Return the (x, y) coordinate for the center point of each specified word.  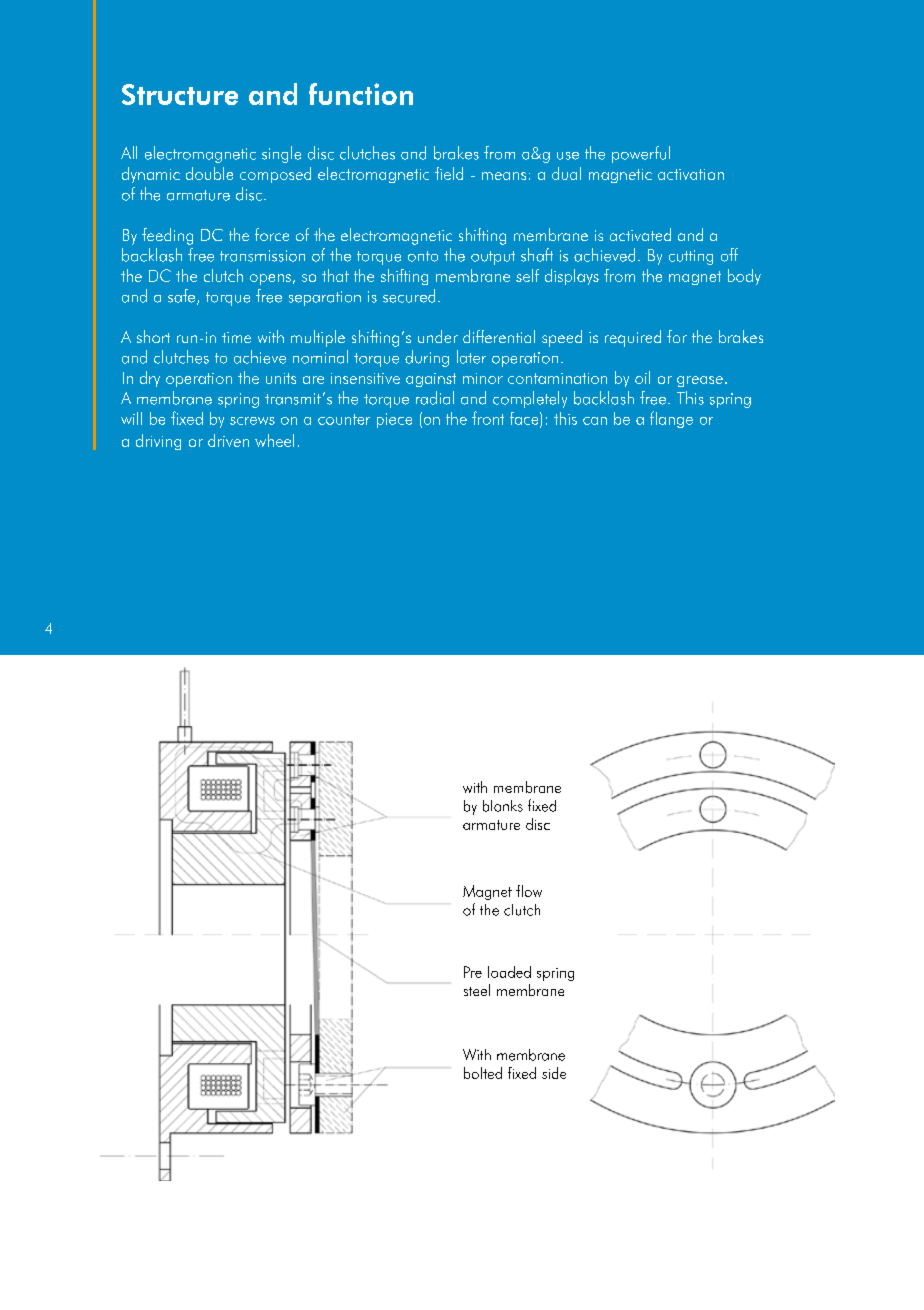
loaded (509, 972)
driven (228, 440)
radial (435, 398)
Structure (180, 94)
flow (529, 891)
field (449, 173)
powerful (641, 154)
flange (671, 419)
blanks (503, 806)
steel (477, 990)
